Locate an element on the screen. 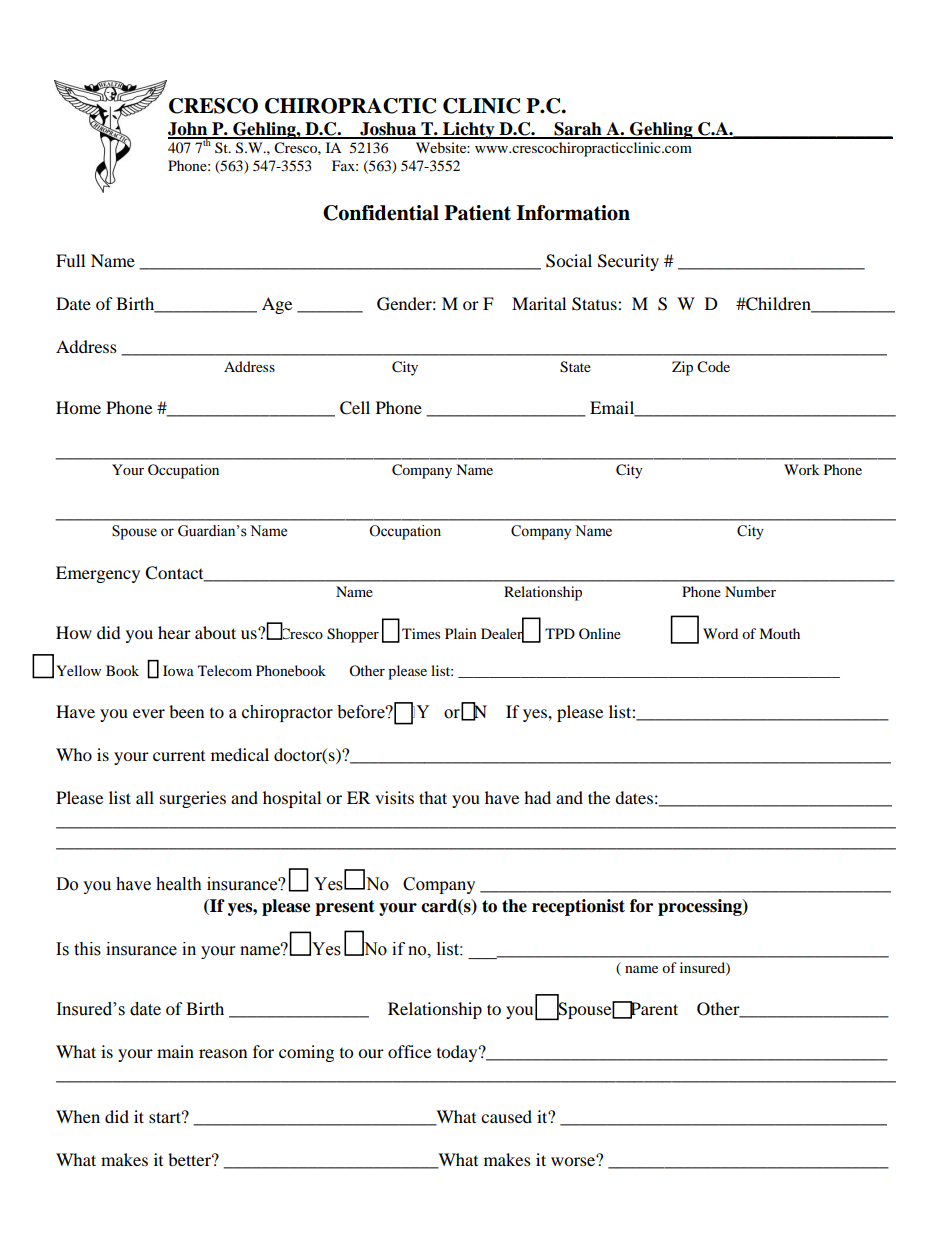 This screenshot has width=952, height=1233. office is located at coordinates (409, 1051).
